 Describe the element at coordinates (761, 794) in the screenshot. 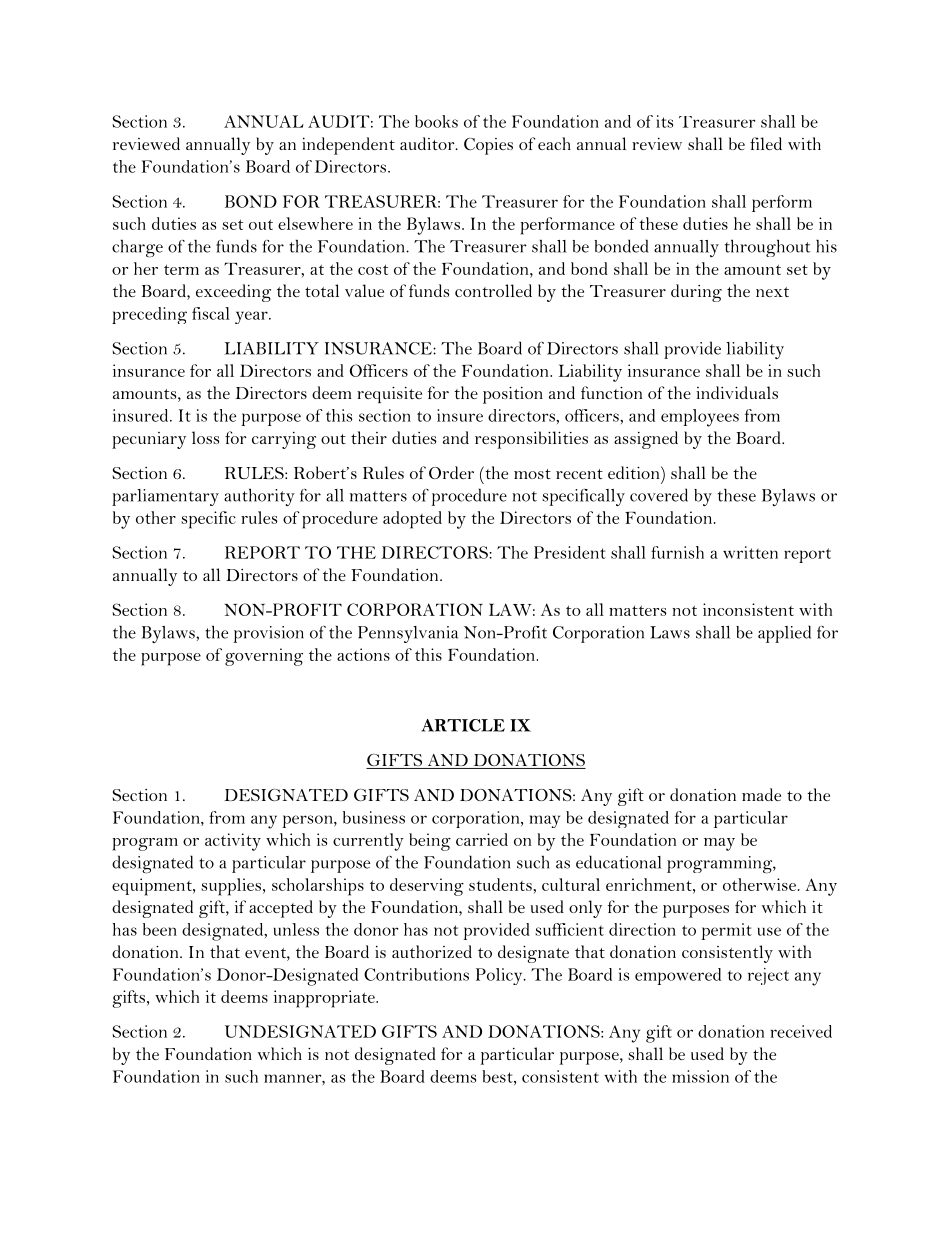

I see `made` at that location.
